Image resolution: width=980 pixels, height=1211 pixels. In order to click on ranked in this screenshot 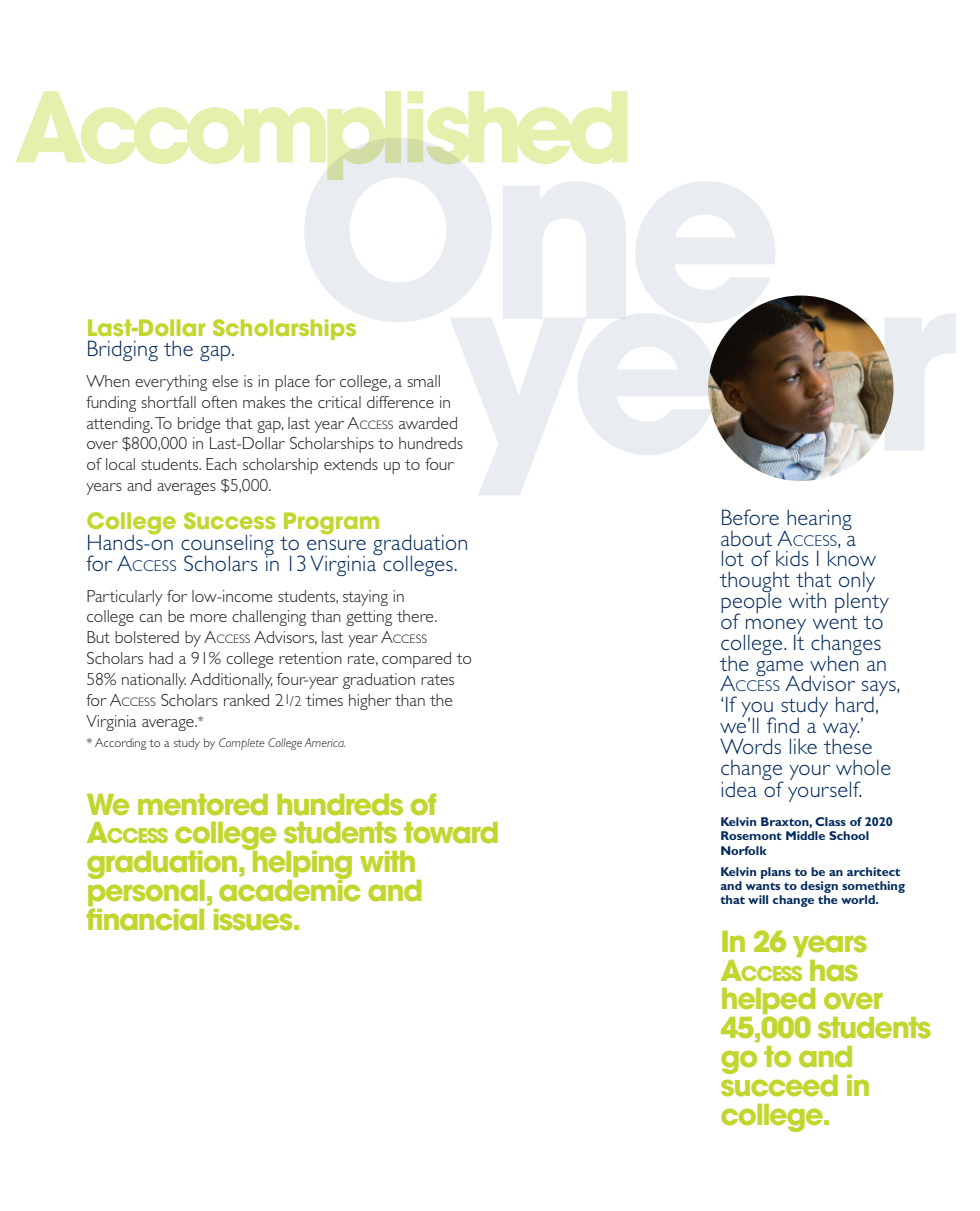, I will do `click(246, 700)`.
